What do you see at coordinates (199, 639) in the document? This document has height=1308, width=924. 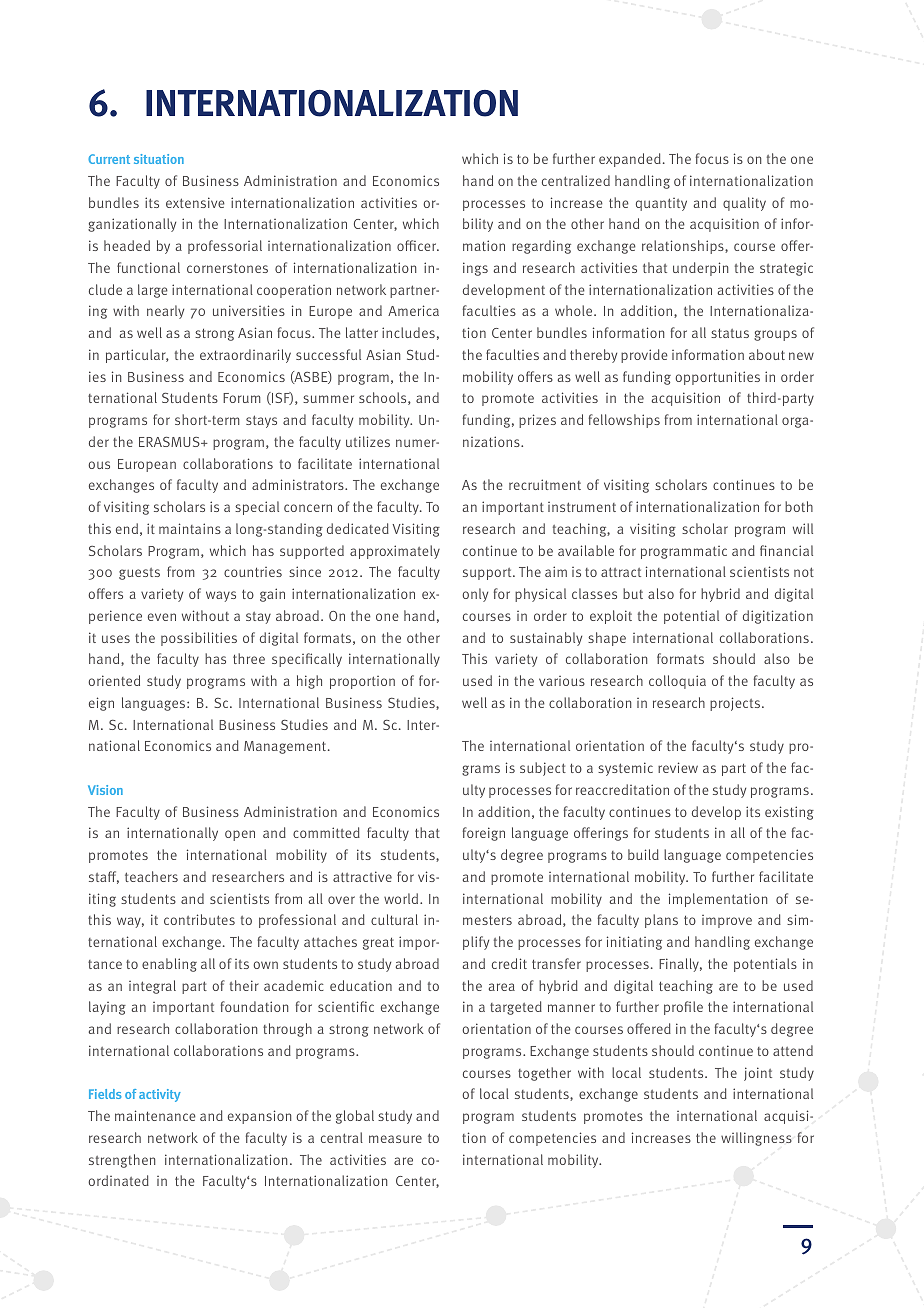 I see `possibilities` at bounding box center [199, 639].
